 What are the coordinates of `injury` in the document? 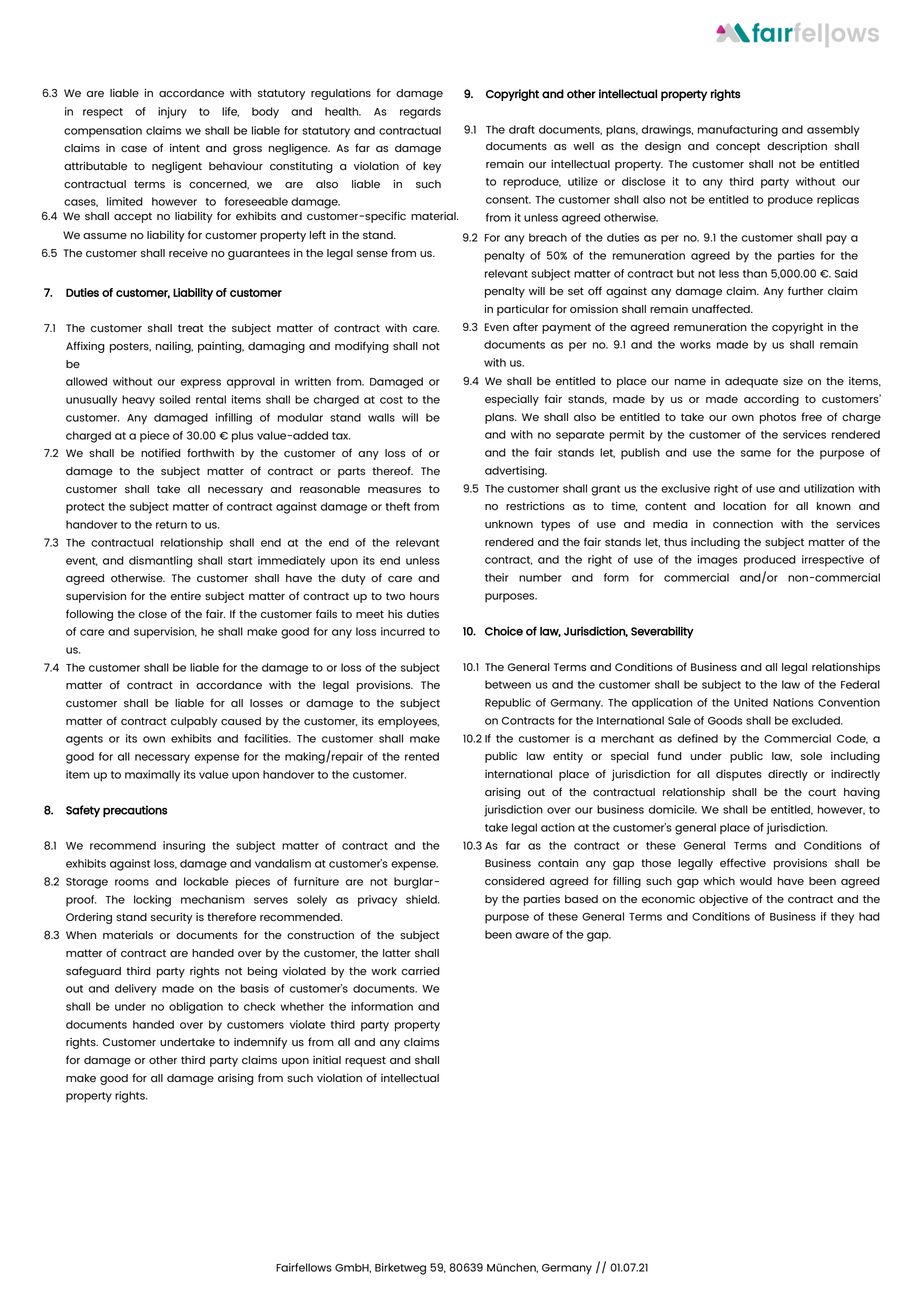 It's located at (172, 113).
